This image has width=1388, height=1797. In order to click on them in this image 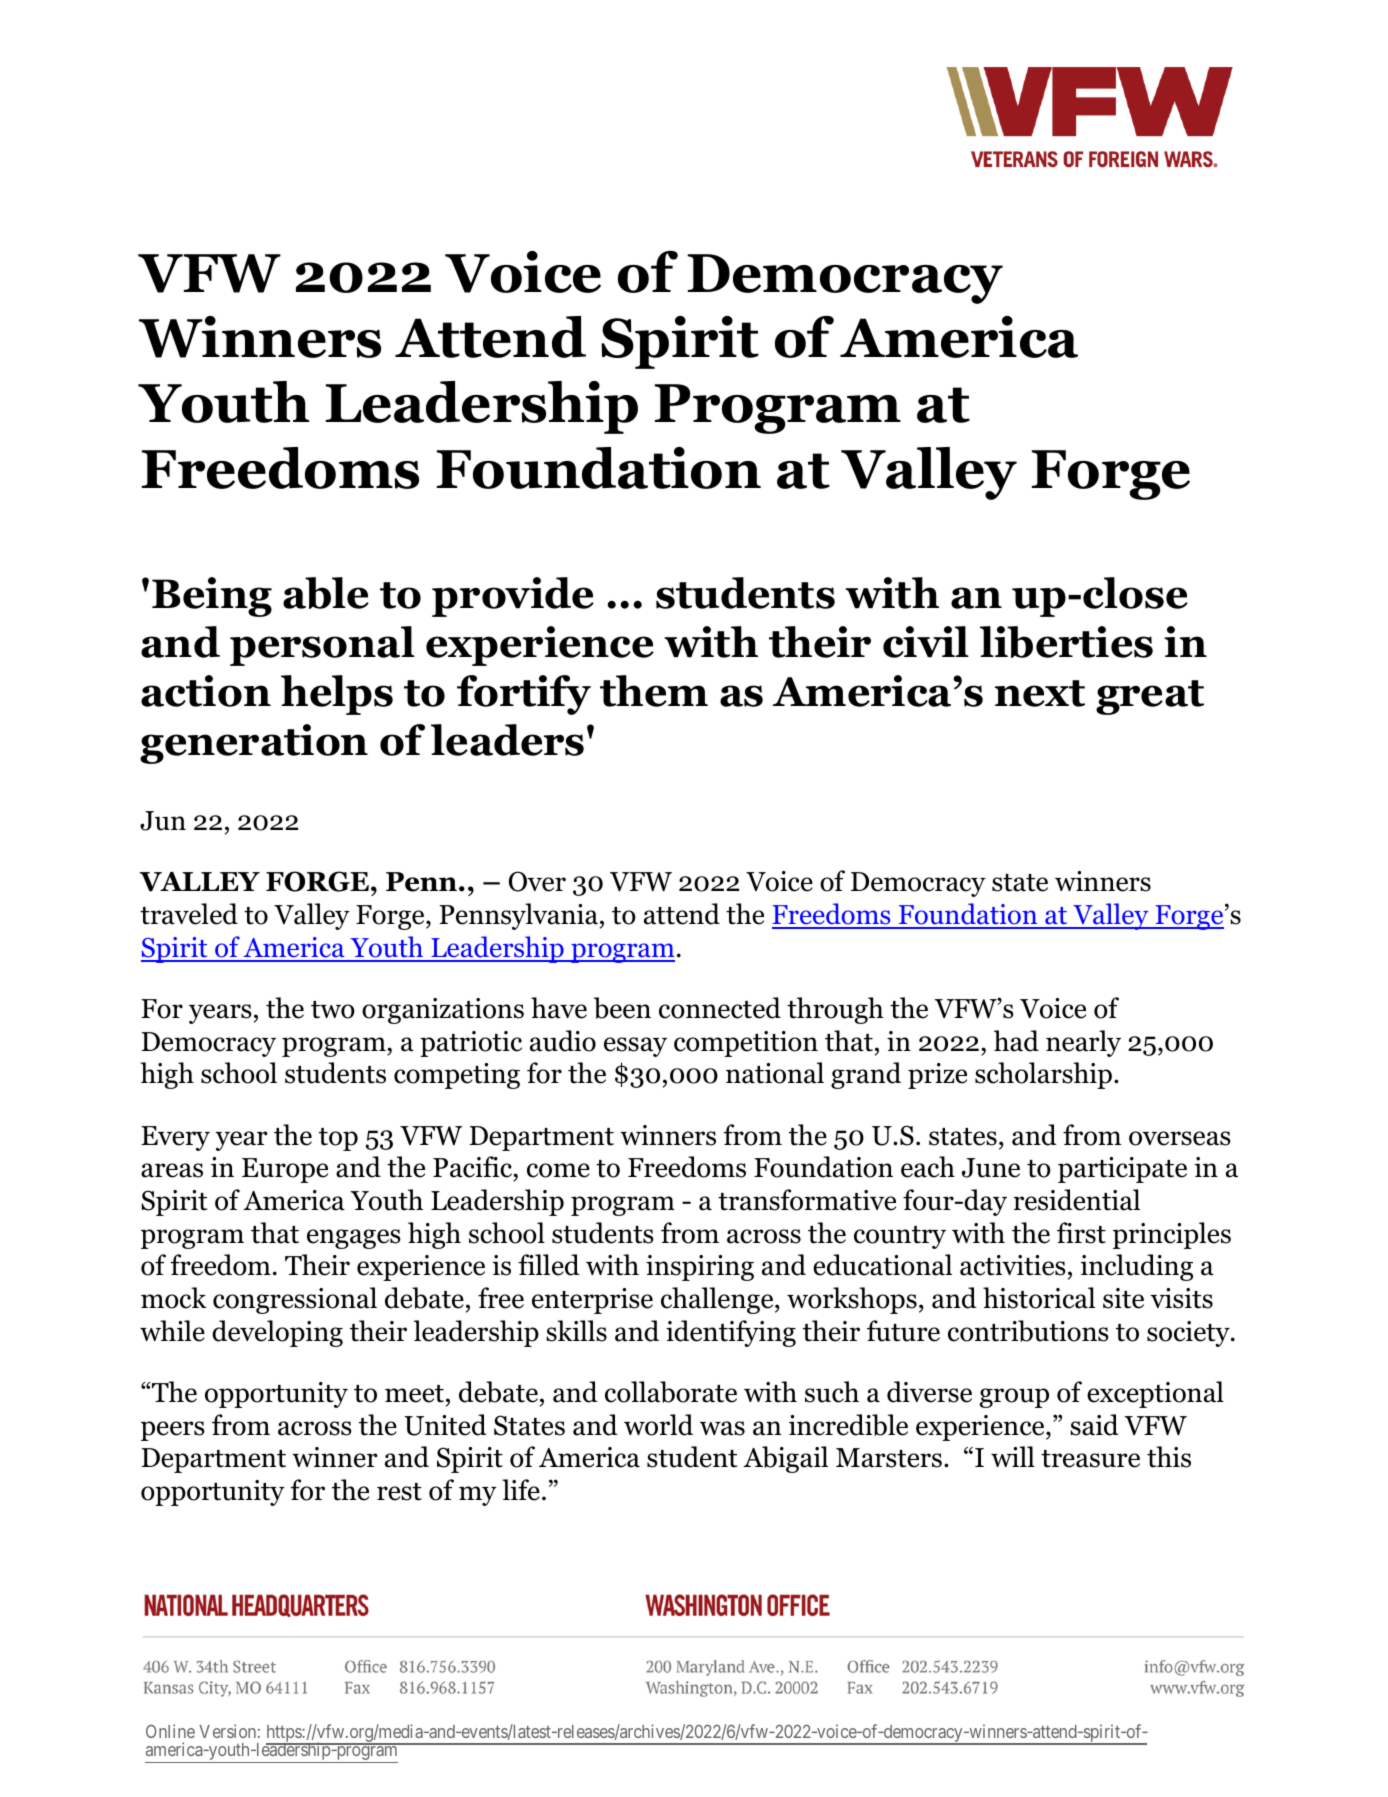, I will do `click(654, 691)`.
